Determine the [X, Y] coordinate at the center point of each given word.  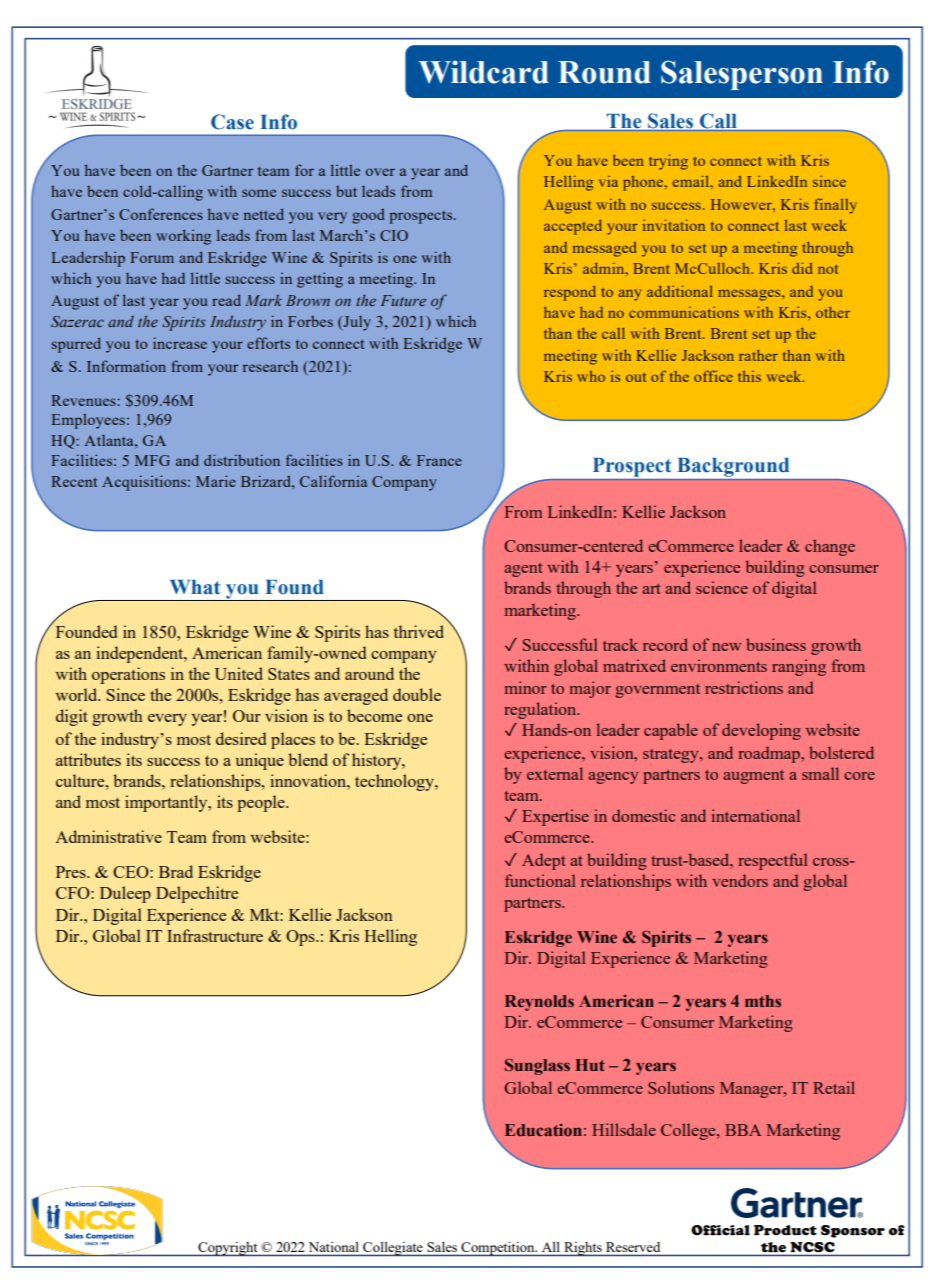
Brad [176, 871]
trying [668, 162]
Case [232, 122]
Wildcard [484, 72]
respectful [773, 861]
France [439, 460]
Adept [544, 861]
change [830, 547]
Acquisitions [145, 483]
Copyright [228, 1249]
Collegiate [393, 1249]
